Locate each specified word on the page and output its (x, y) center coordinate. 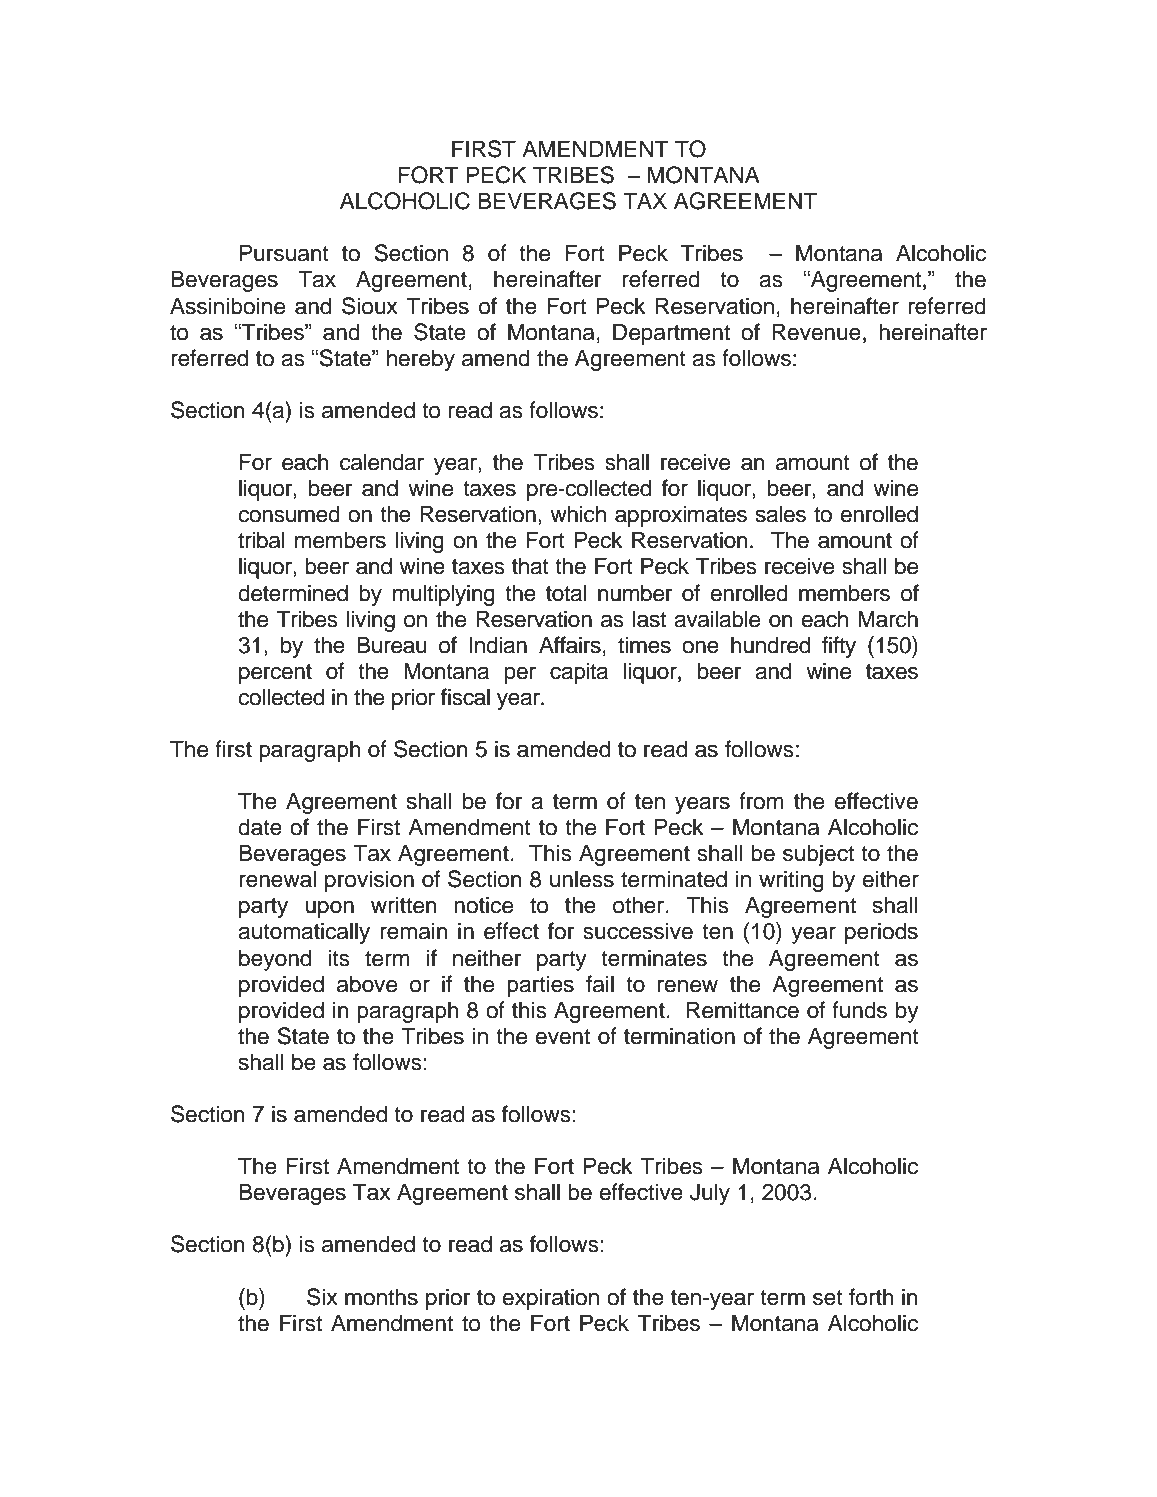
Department (671, 334)
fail (600, 984)
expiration (550, 1299)
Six (322, 1297)
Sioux (370, 306)
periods (881, 933)
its (339, 958)
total (566, 593)
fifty (839, 647)
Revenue (816, 332)
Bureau (392, 645)
